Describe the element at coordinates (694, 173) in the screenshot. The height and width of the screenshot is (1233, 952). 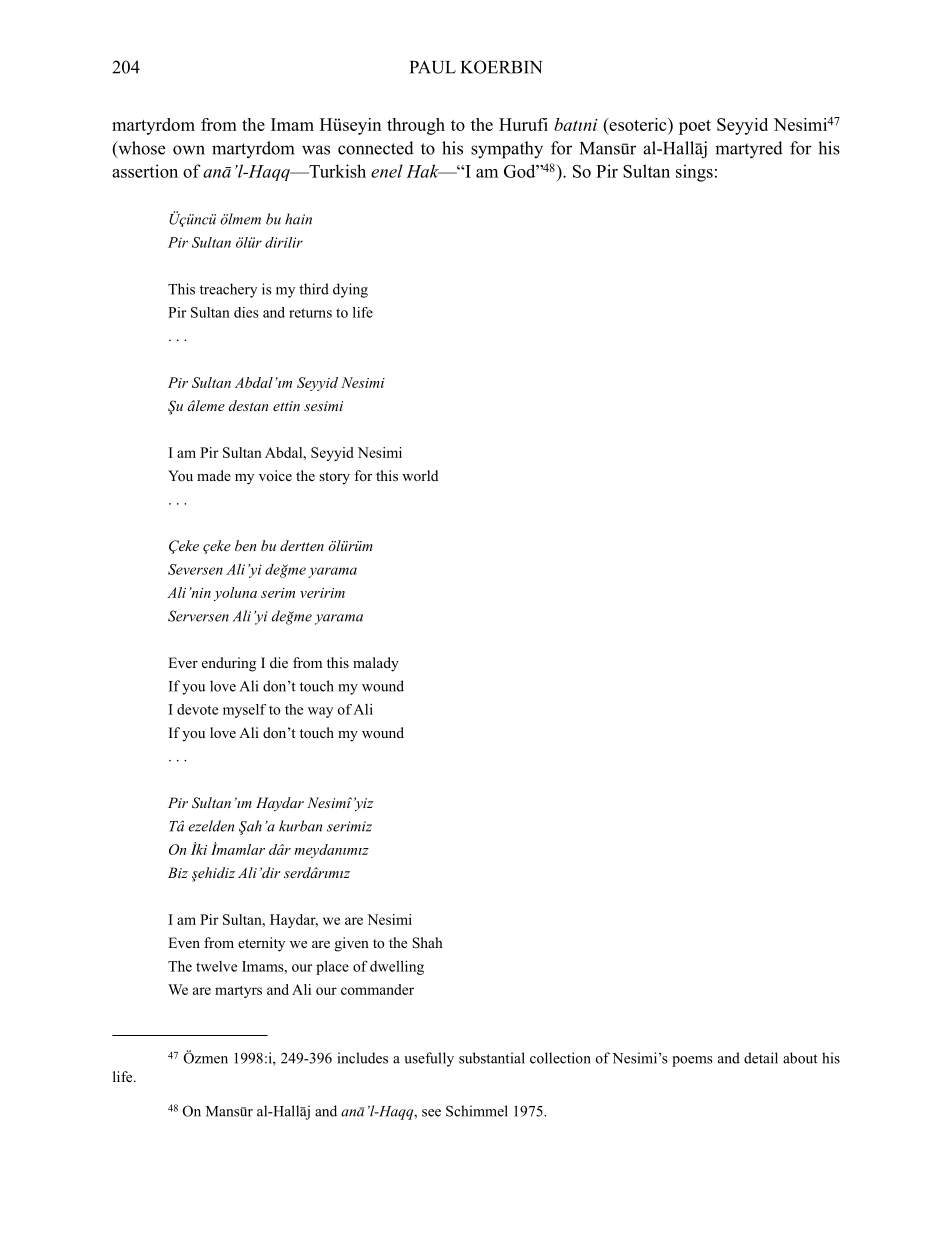
I see `sings` at that location.
